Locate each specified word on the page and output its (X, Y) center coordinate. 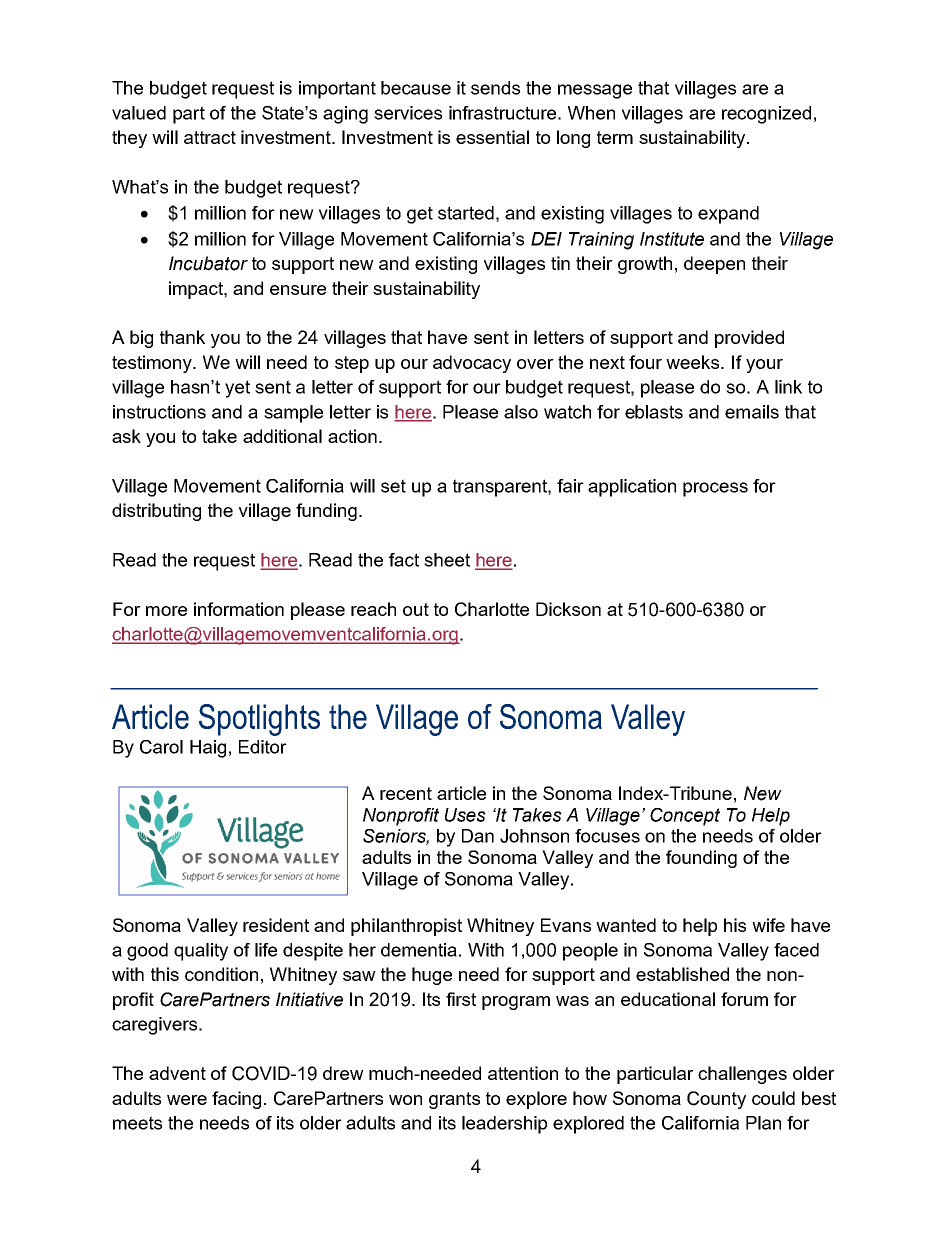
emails (752, 412)
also (521, 412)
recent (406, 793)
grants (454, 1100)
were (187, 1100)
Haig (208, 749)
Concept (685, 817)
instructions (159, 412)
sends (495, 88)
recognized (766, 115)
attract (210, 137)
